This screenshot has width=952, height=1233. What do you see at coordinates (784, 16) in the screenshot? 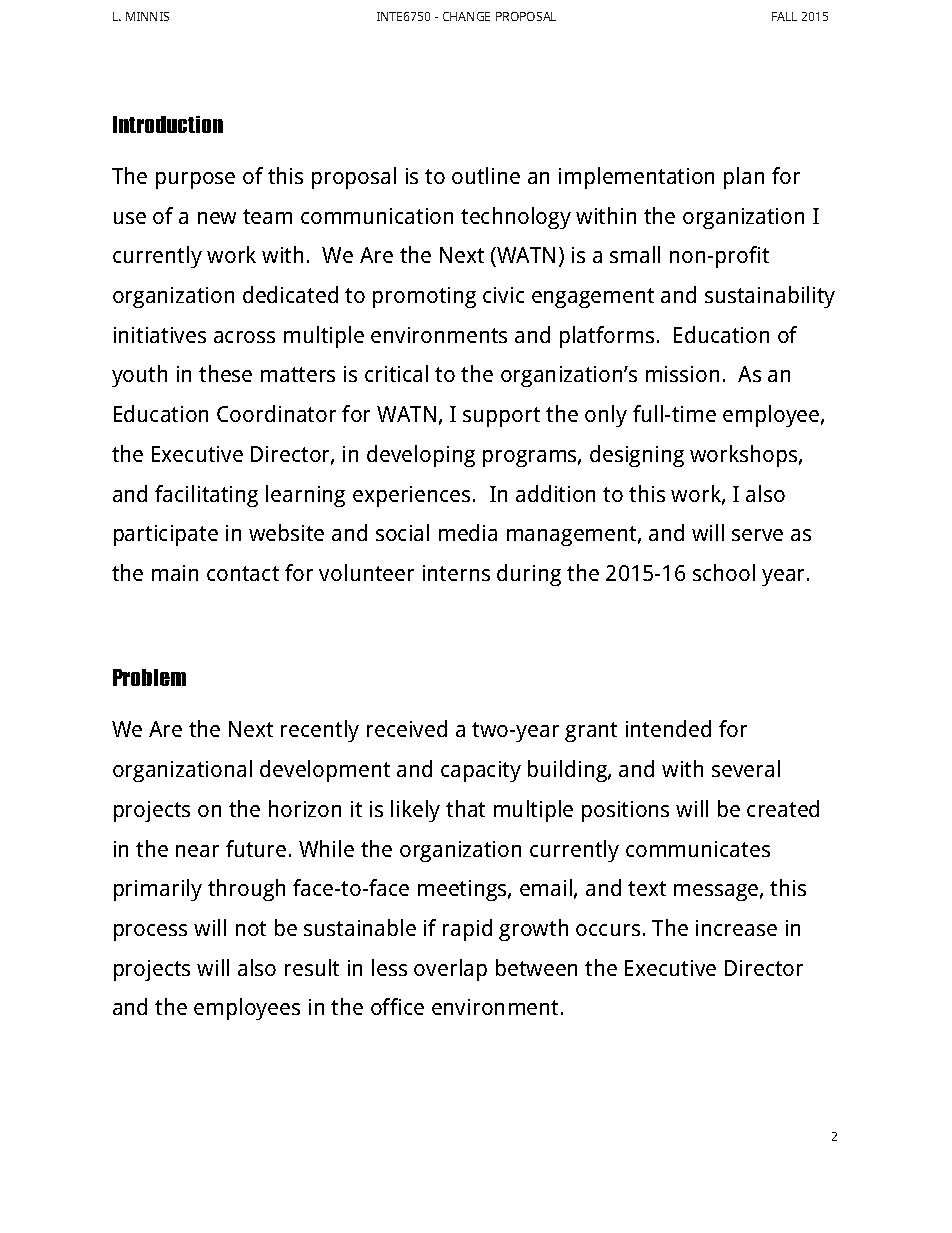
I see `FALL` at bounding box center [784, 16].
